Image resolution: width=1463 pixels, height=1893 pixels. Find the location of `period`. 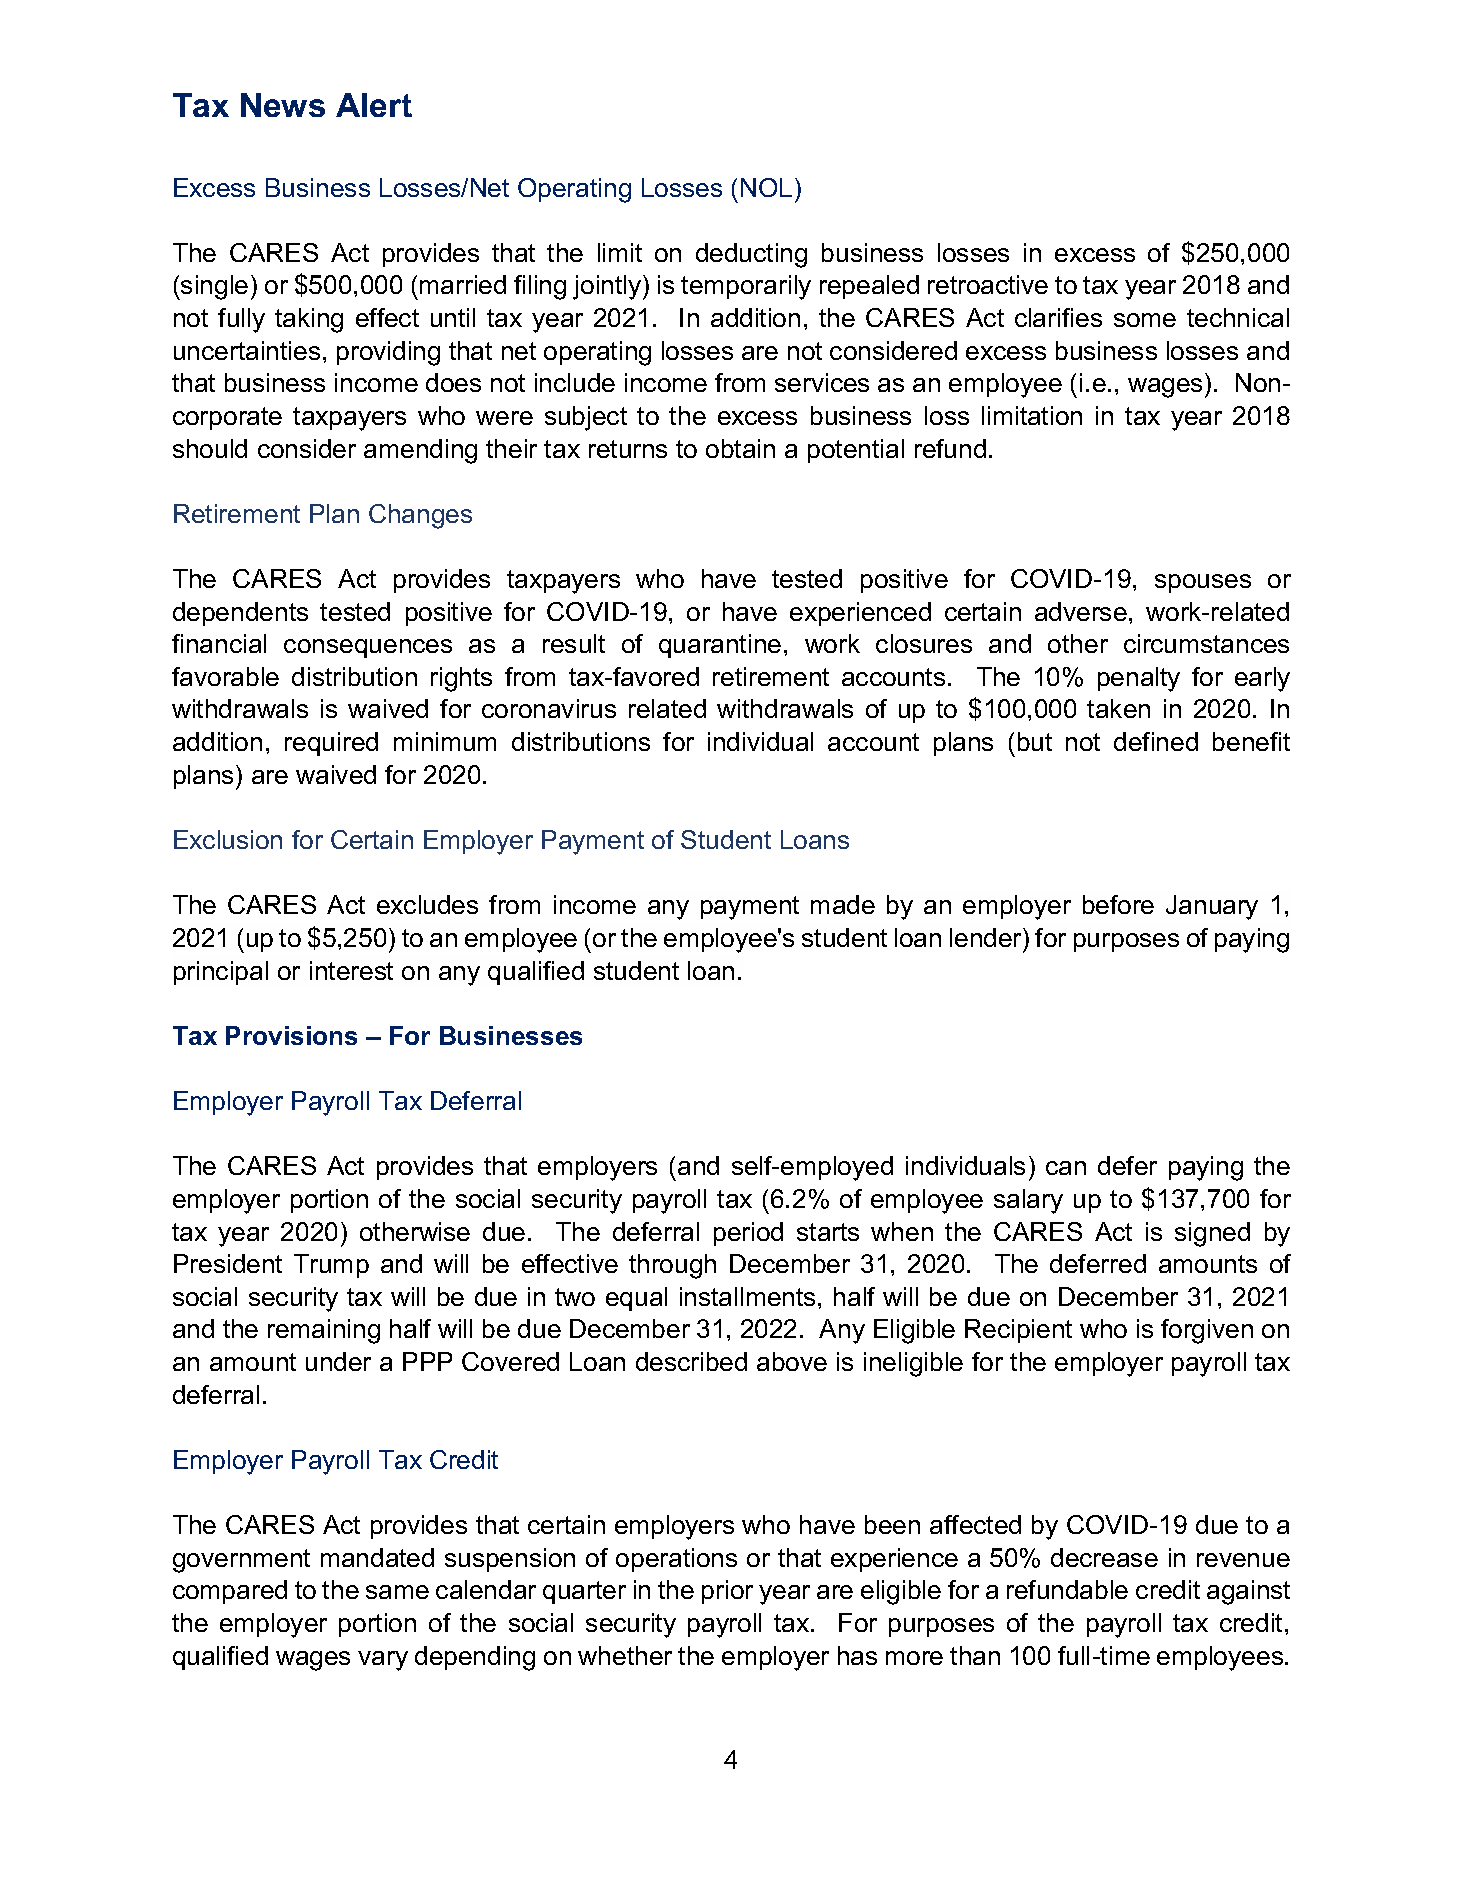

period is located at coordinates (748, 1234).
